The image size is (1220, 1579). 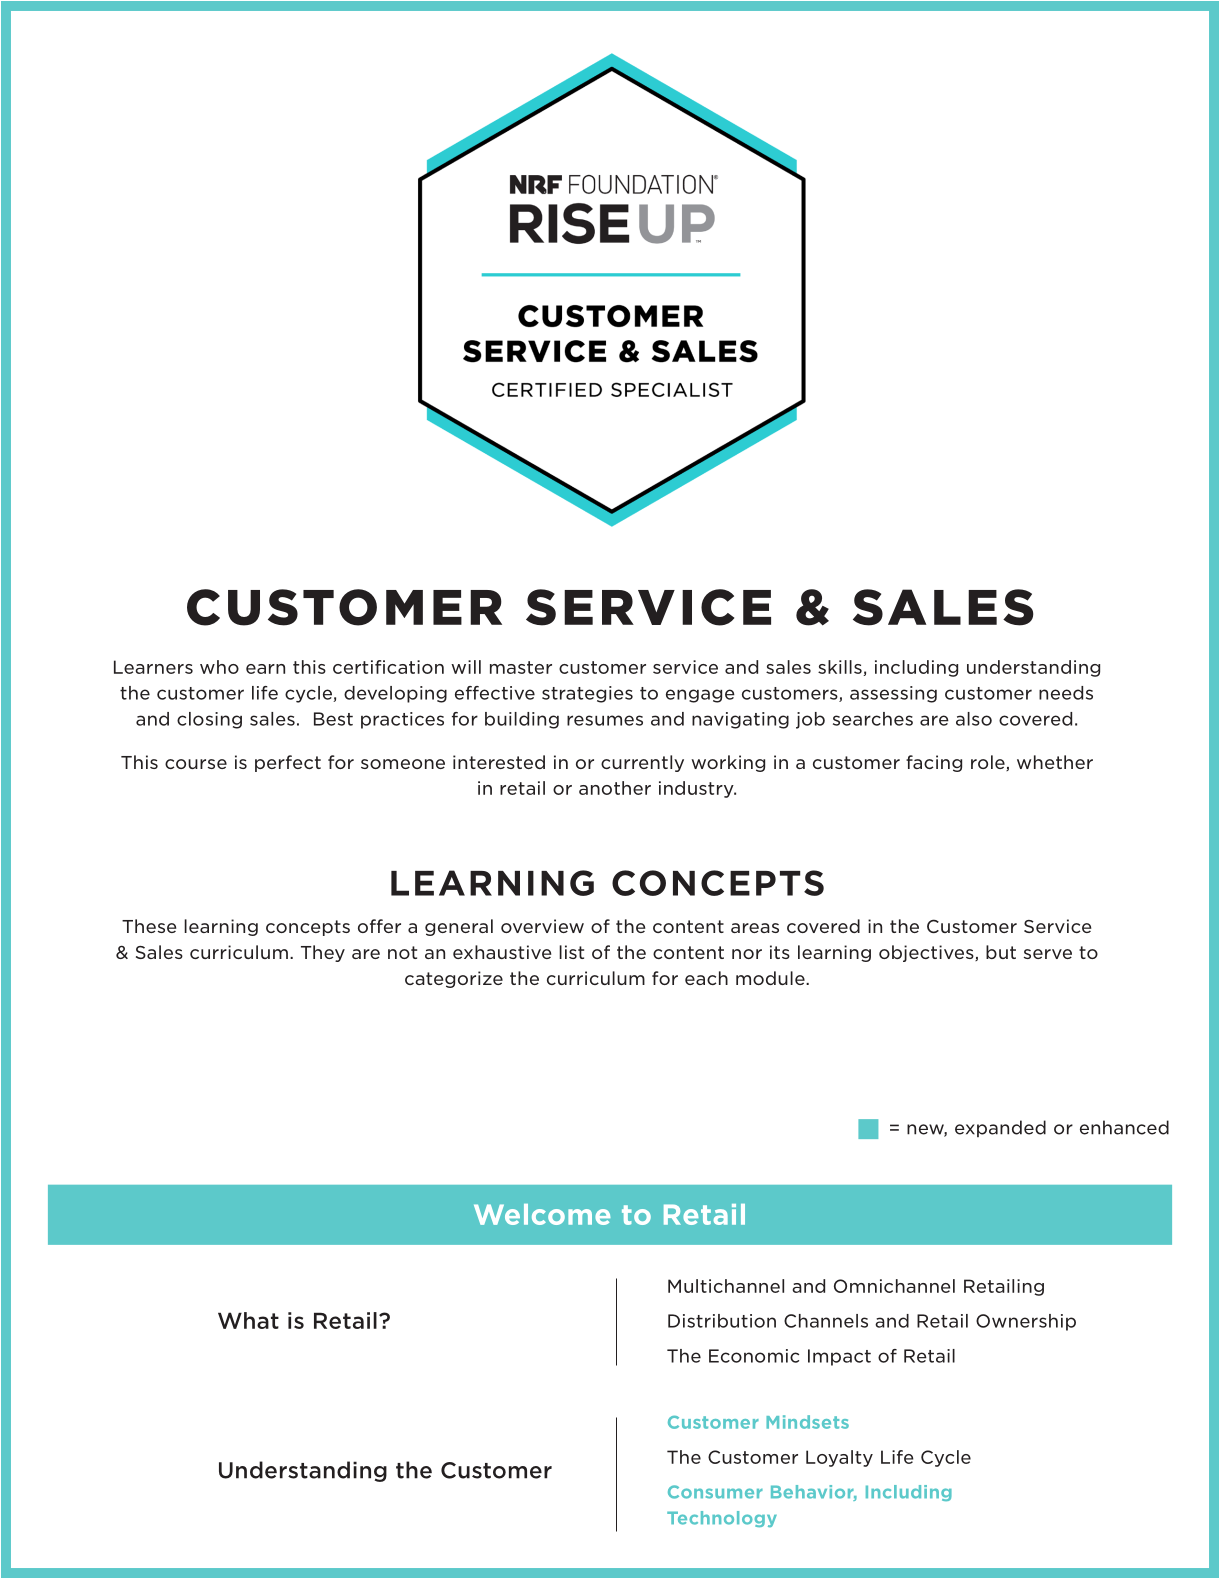 What do you see at coordinates (454, 979) in the image?
I see `categorize` at bounding box center [454, 979].
